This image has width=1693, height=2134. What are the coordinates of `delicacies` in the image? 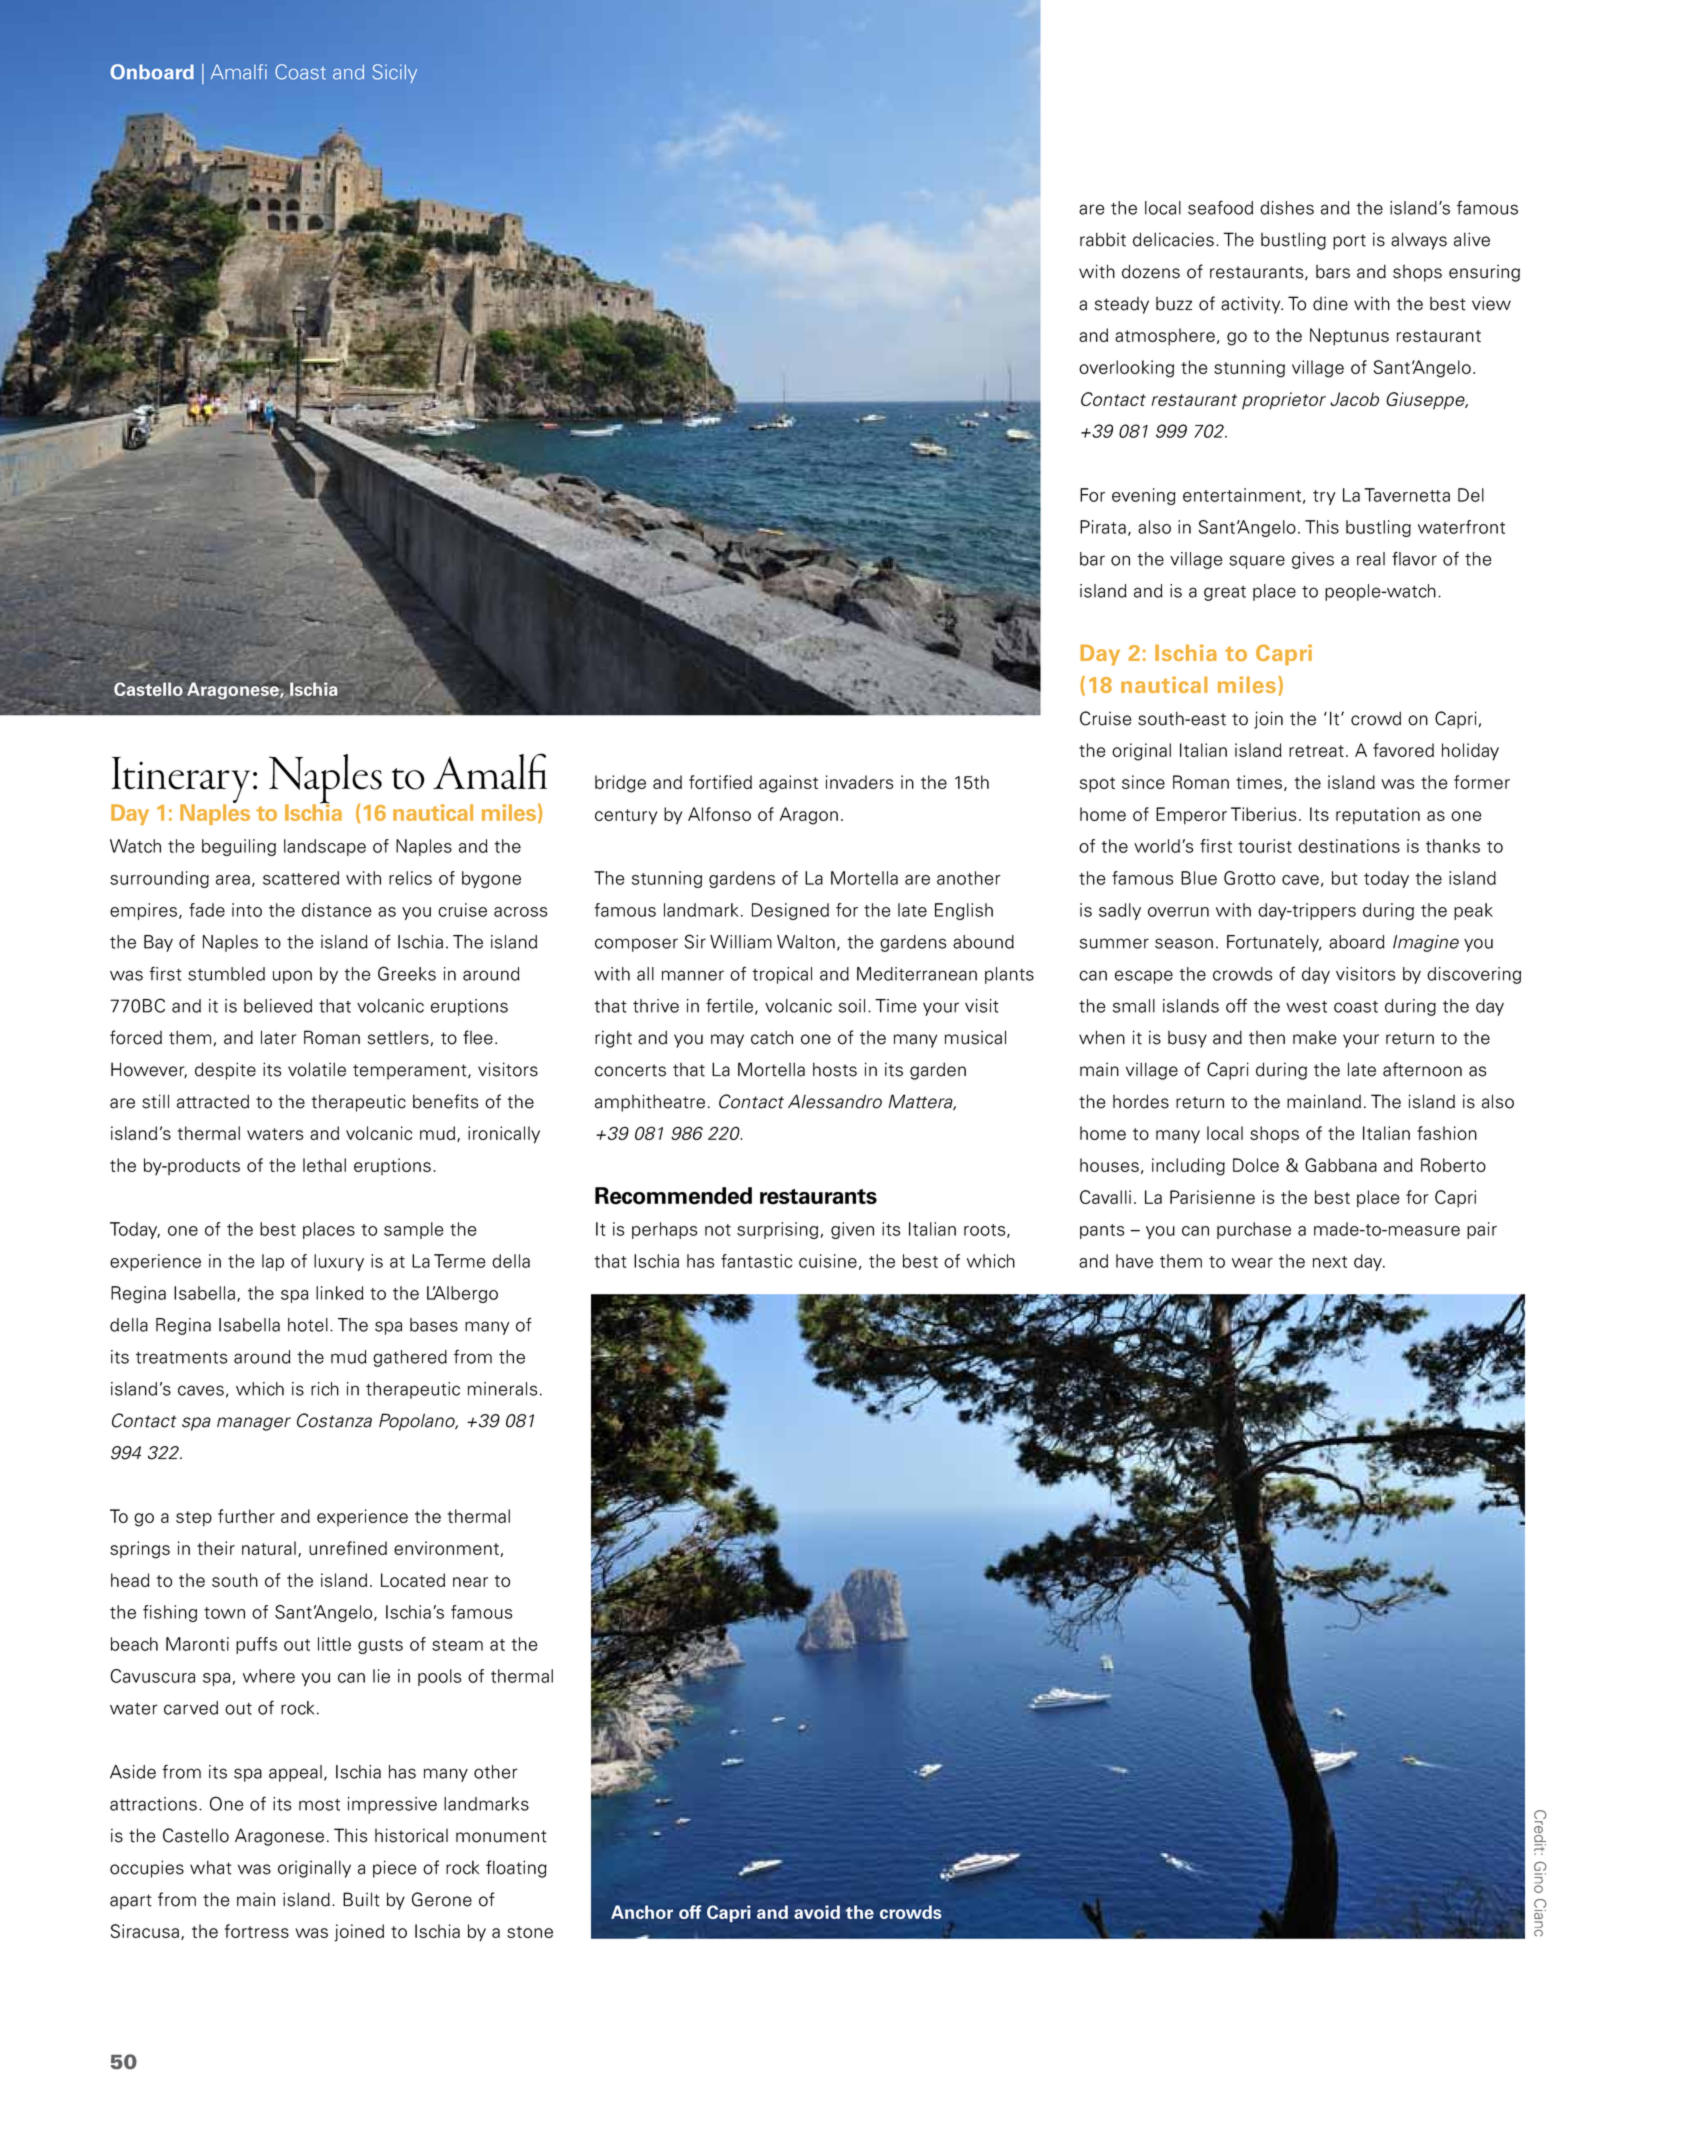 It's located at (1173, 239).
